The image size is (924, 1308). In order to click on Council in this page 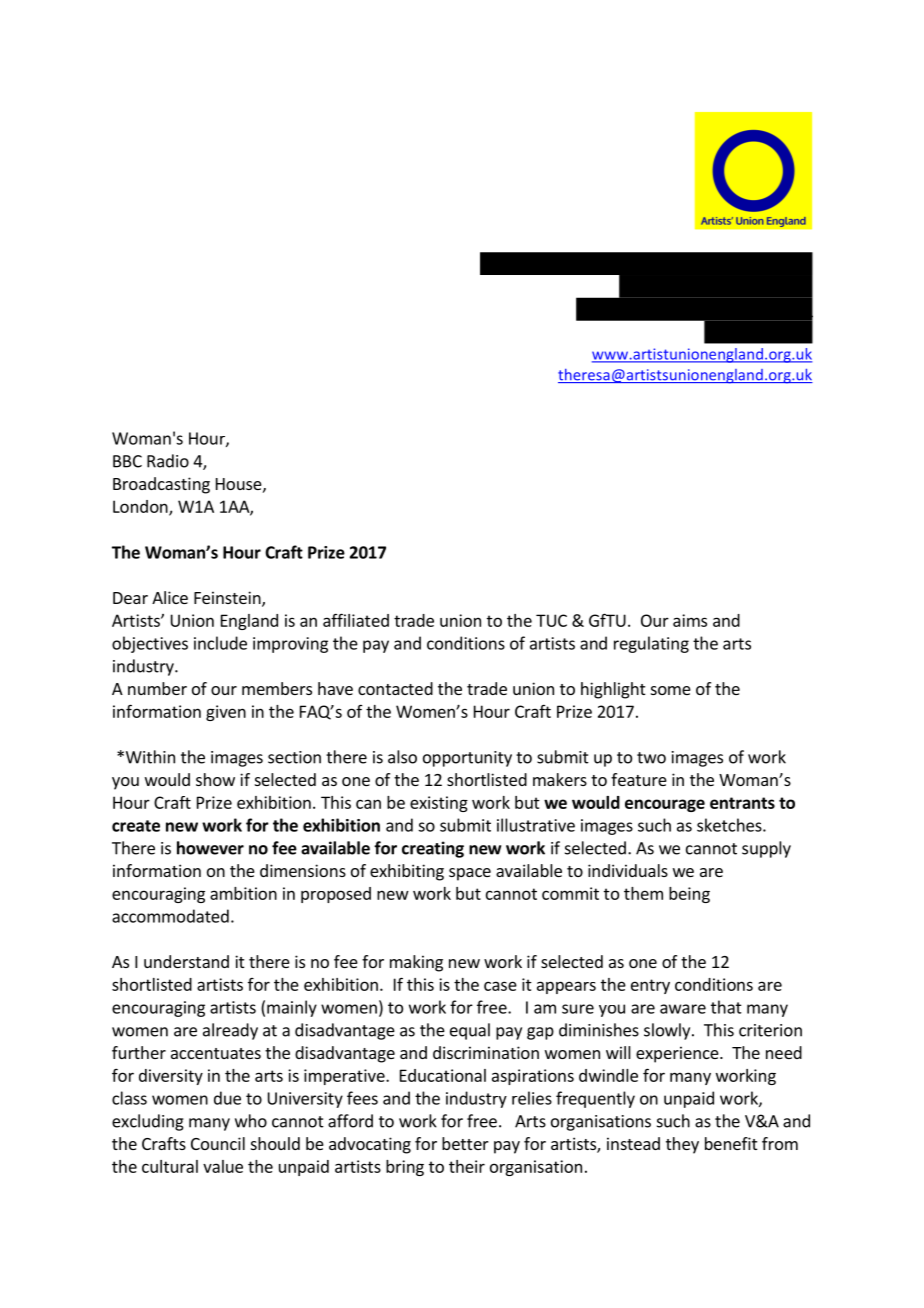, I will do `click(218, 1143)`.
